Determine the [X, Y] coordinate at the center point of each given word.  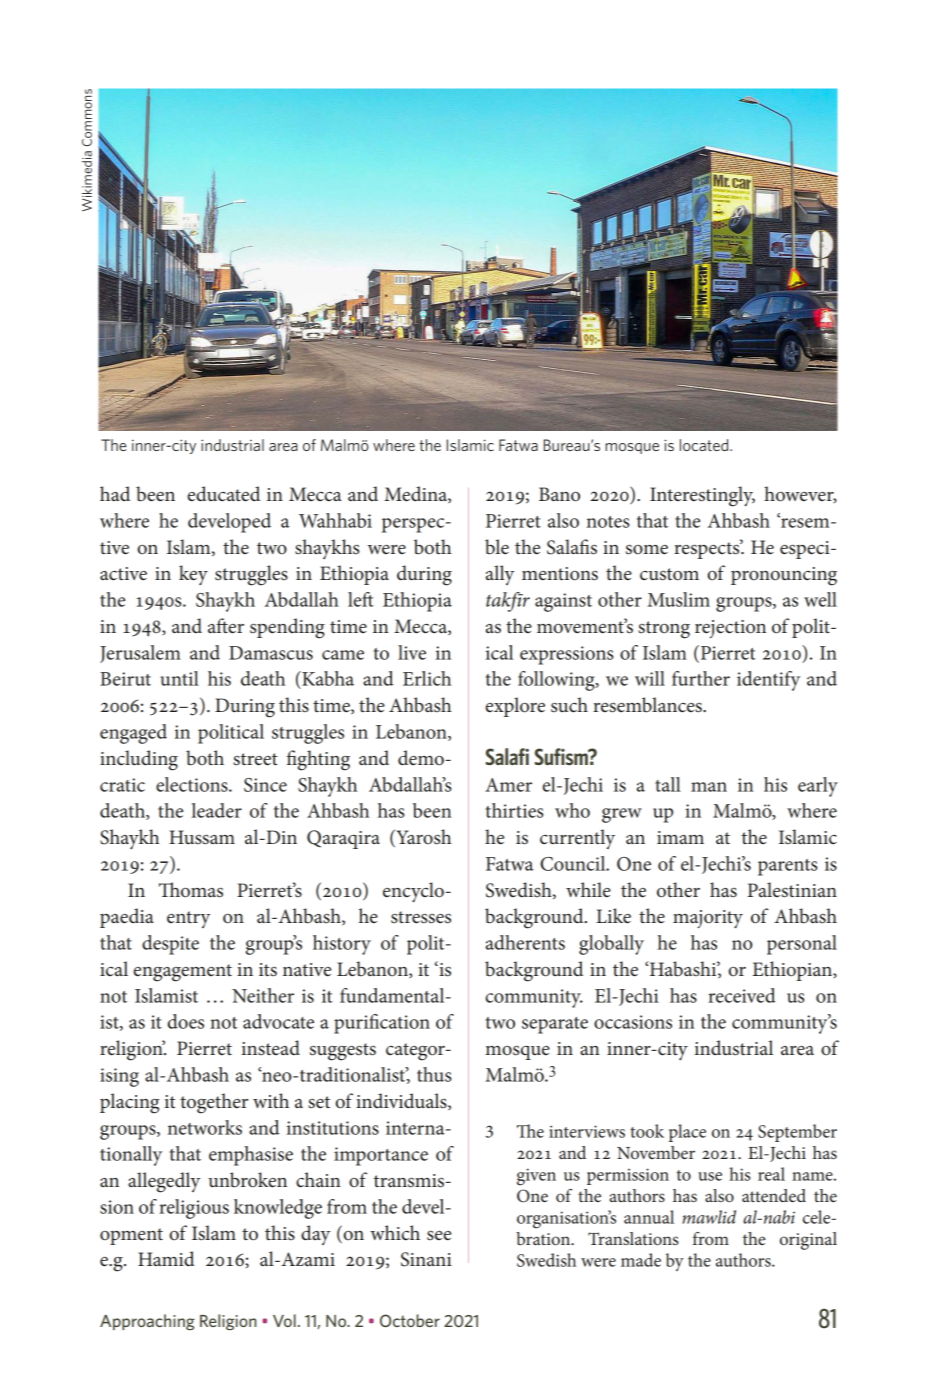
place [687, 1133]
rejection [730, 629]
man [709, 787]
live [412, 652]
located [705, 445]
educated [223, 494]
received [742, 995]
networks [205, 1127]
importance [381, 1156]
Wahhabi [335, 520]
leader [217, 810]
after [226, 626]
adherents [525, 942]
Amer [508, 785]
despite [170, 945]
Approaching [147, 1322]
